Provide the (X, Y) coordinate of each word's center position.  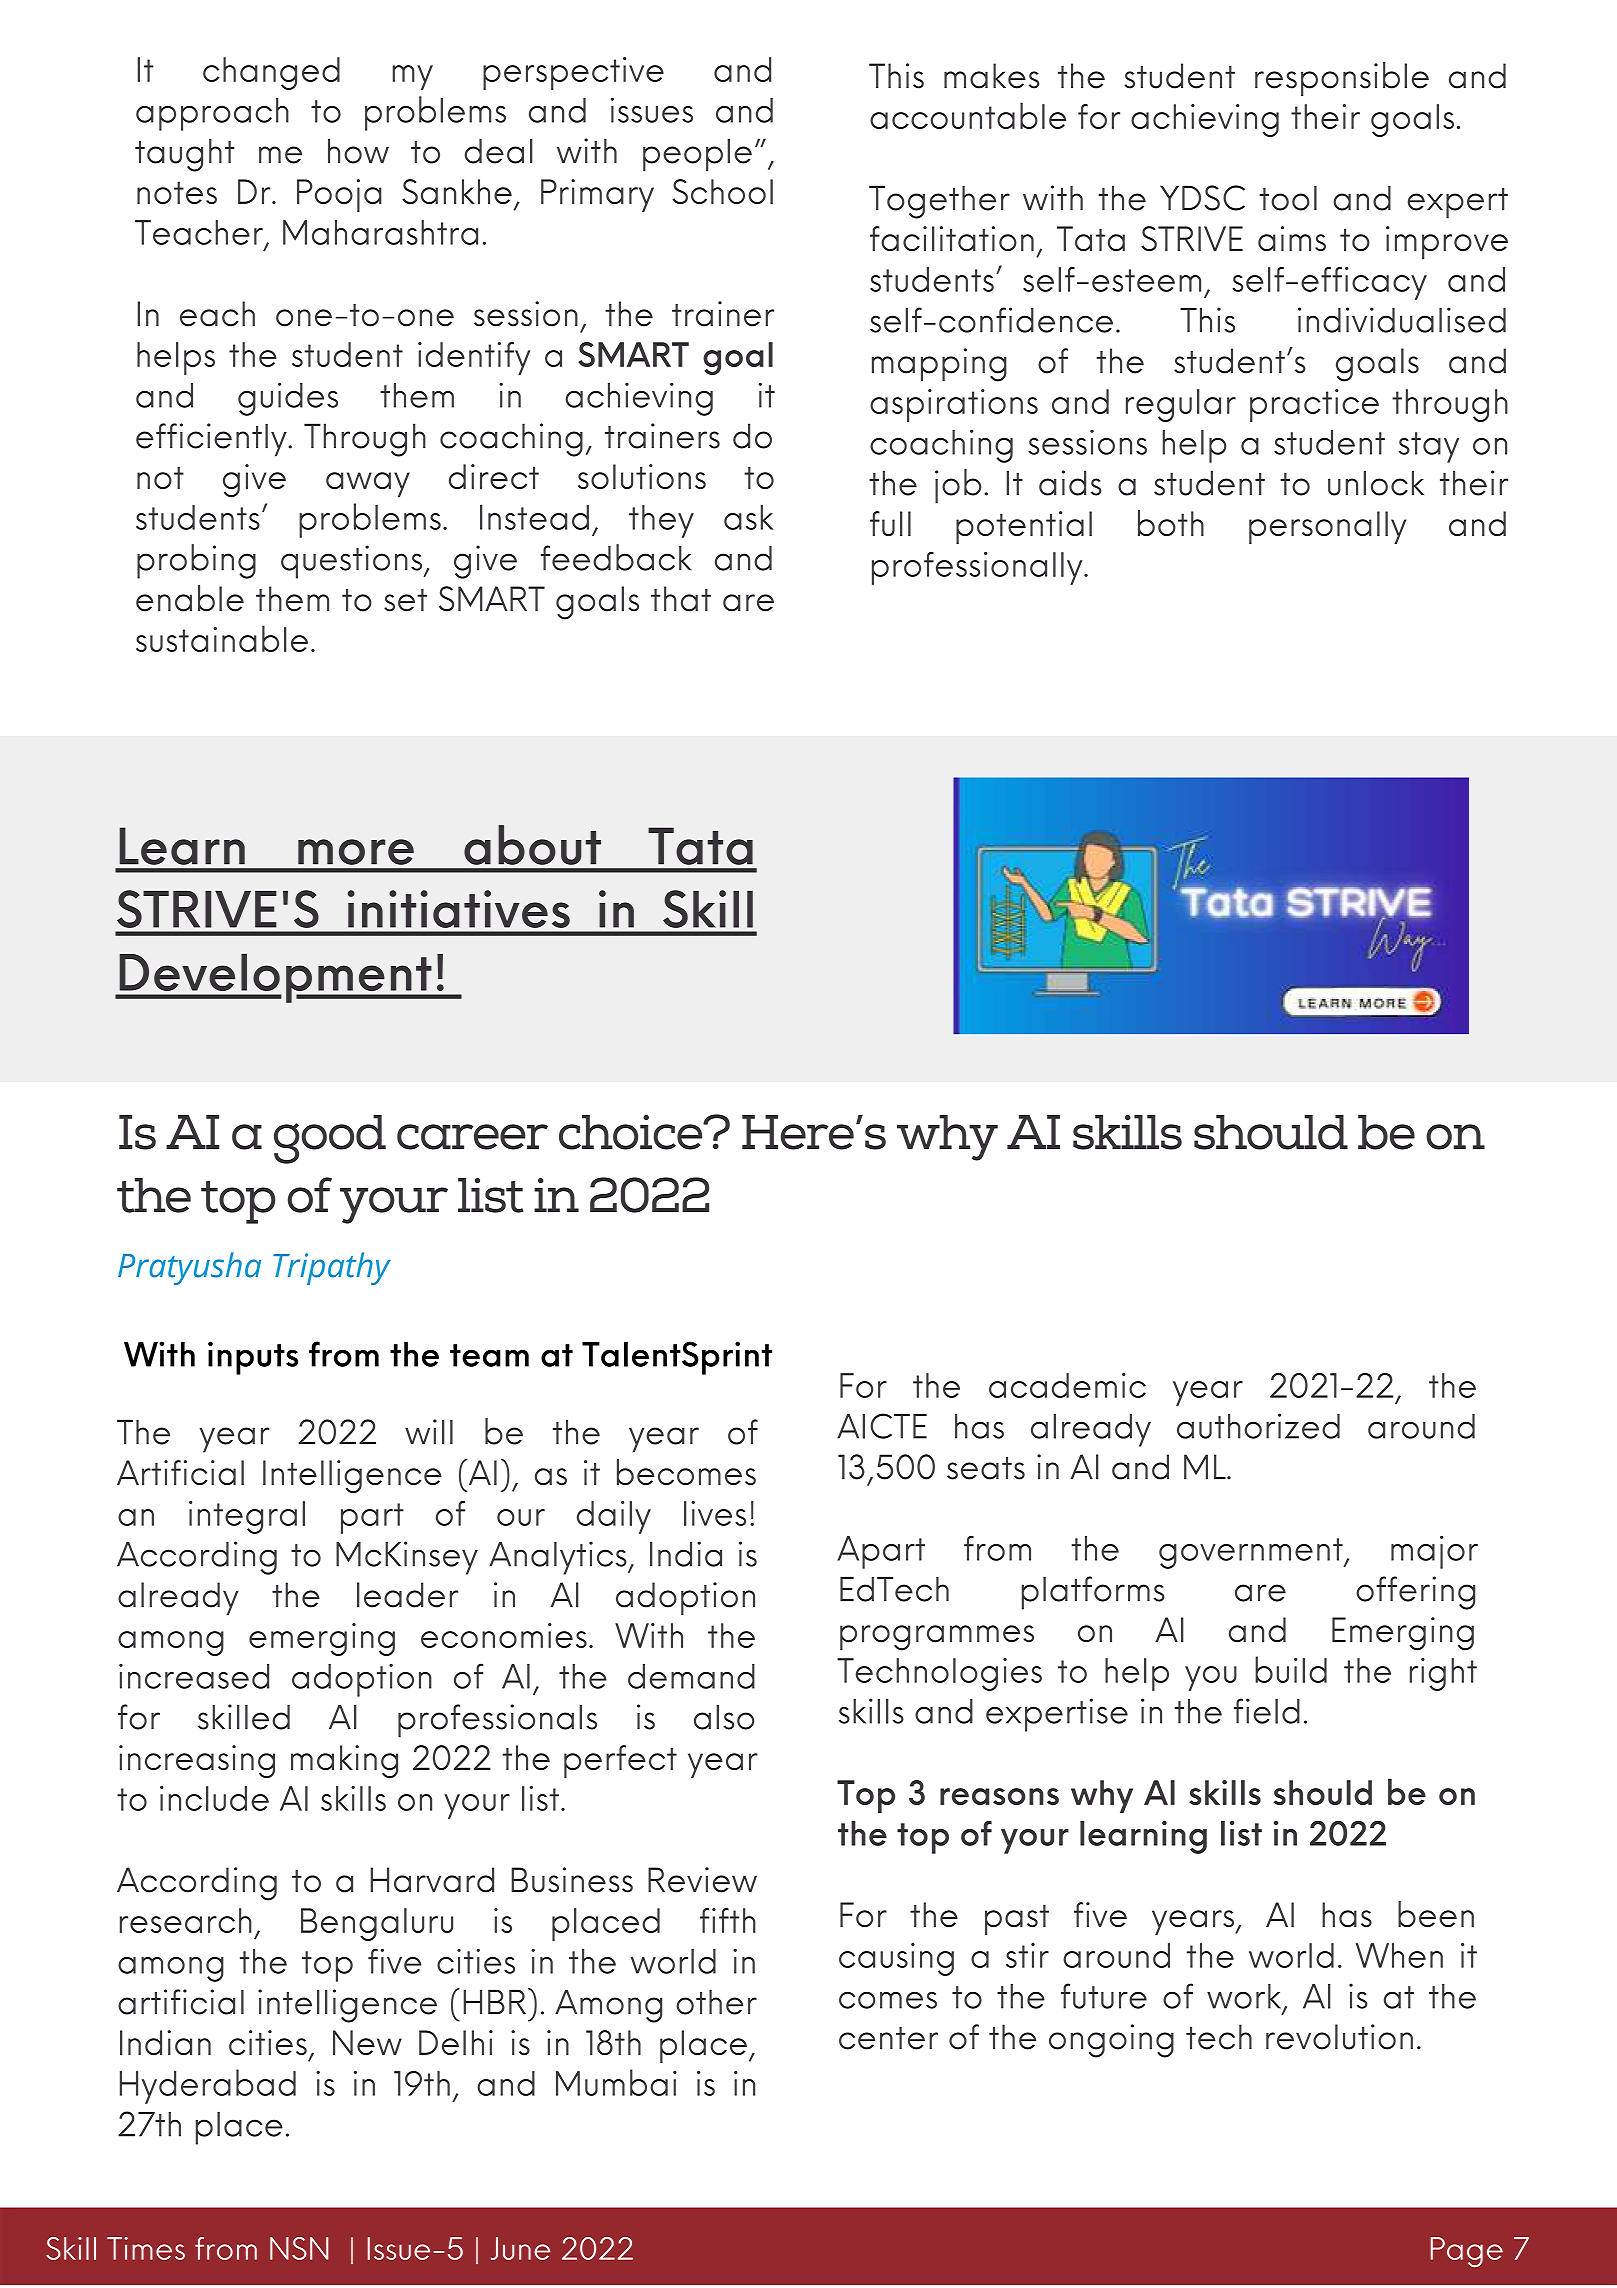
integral (247, 1517)
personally (1327, 527)
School (723, 191)
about (532, 845)
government (1252, 1553)
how (358, 151)
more (356, 852)
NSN (299, 2248)
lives (715, 1513)
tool (1288, 198)
